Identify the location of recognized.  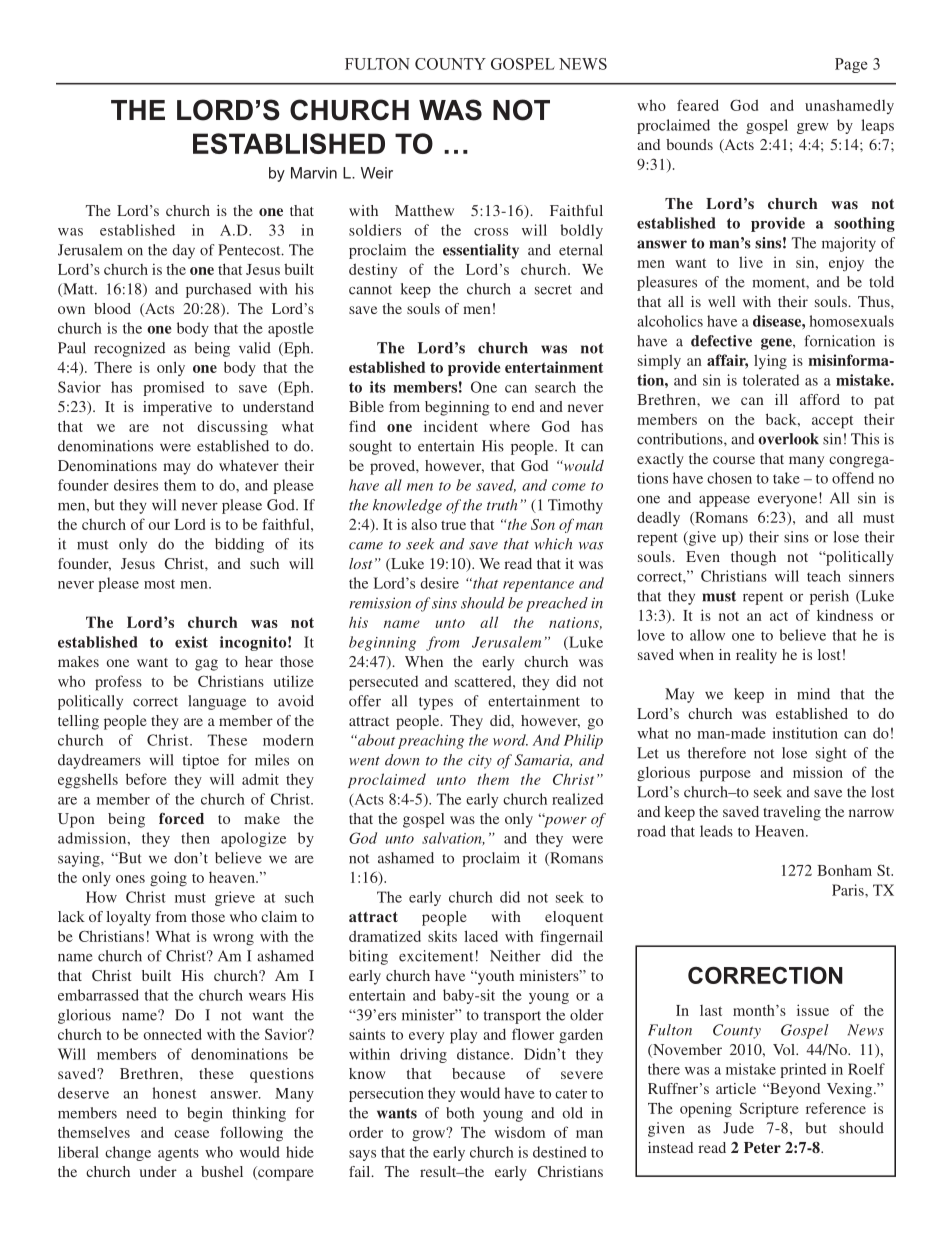
(129, 349).
